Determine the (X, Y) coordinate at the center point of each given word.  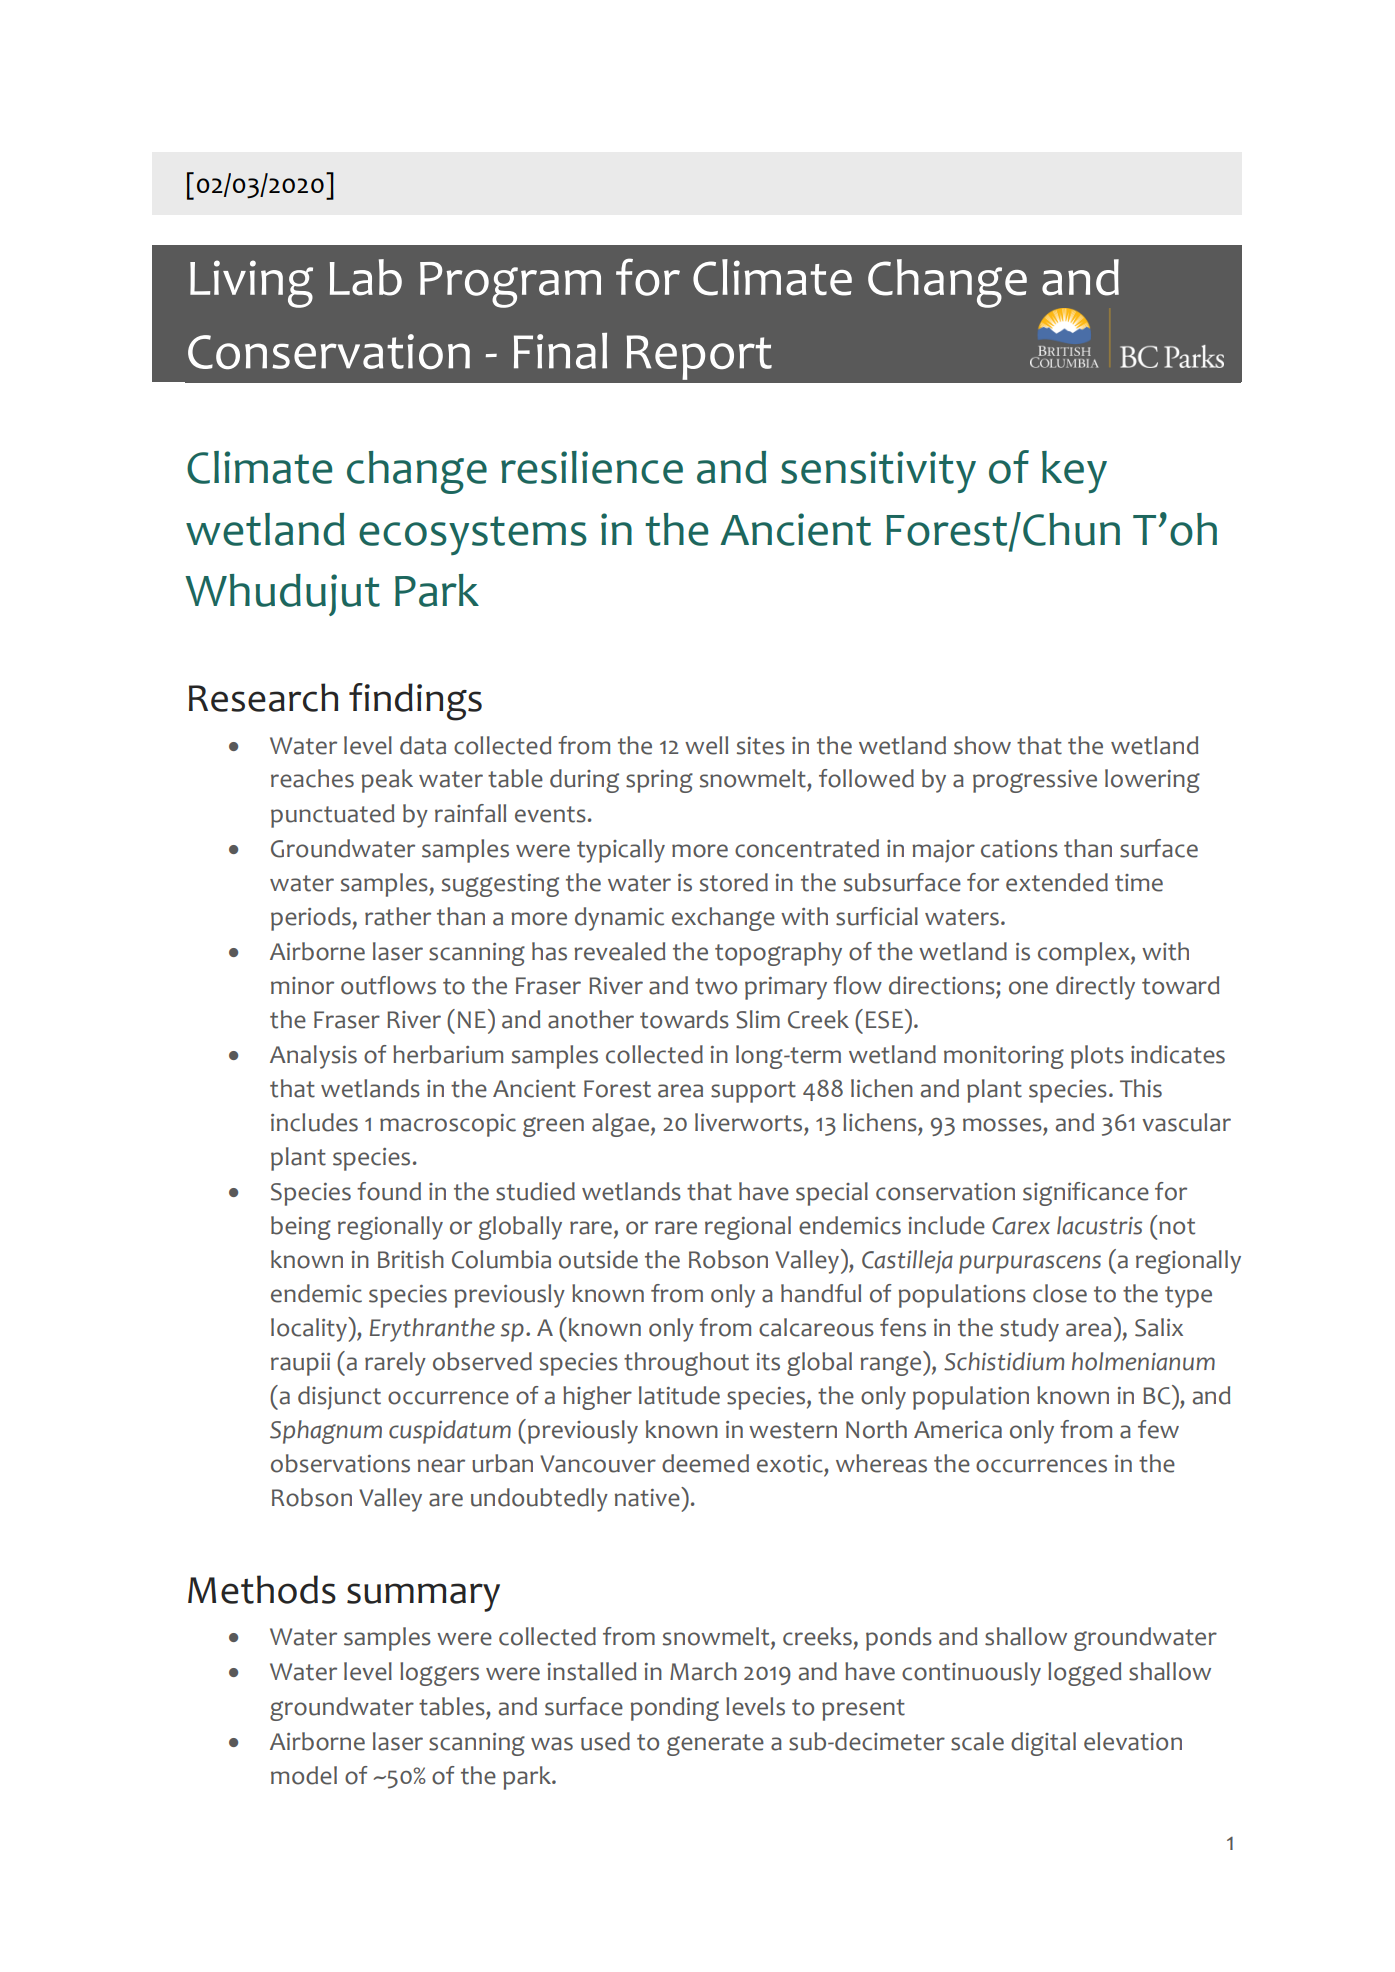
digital (1043, 1744)
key (1074, 472)
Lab (366, 277)
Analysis (313, 1057)
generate (715, 1745)
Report (699, 357)
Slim (758, 1019)
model (304, 1775)
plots (1097, 1057)
